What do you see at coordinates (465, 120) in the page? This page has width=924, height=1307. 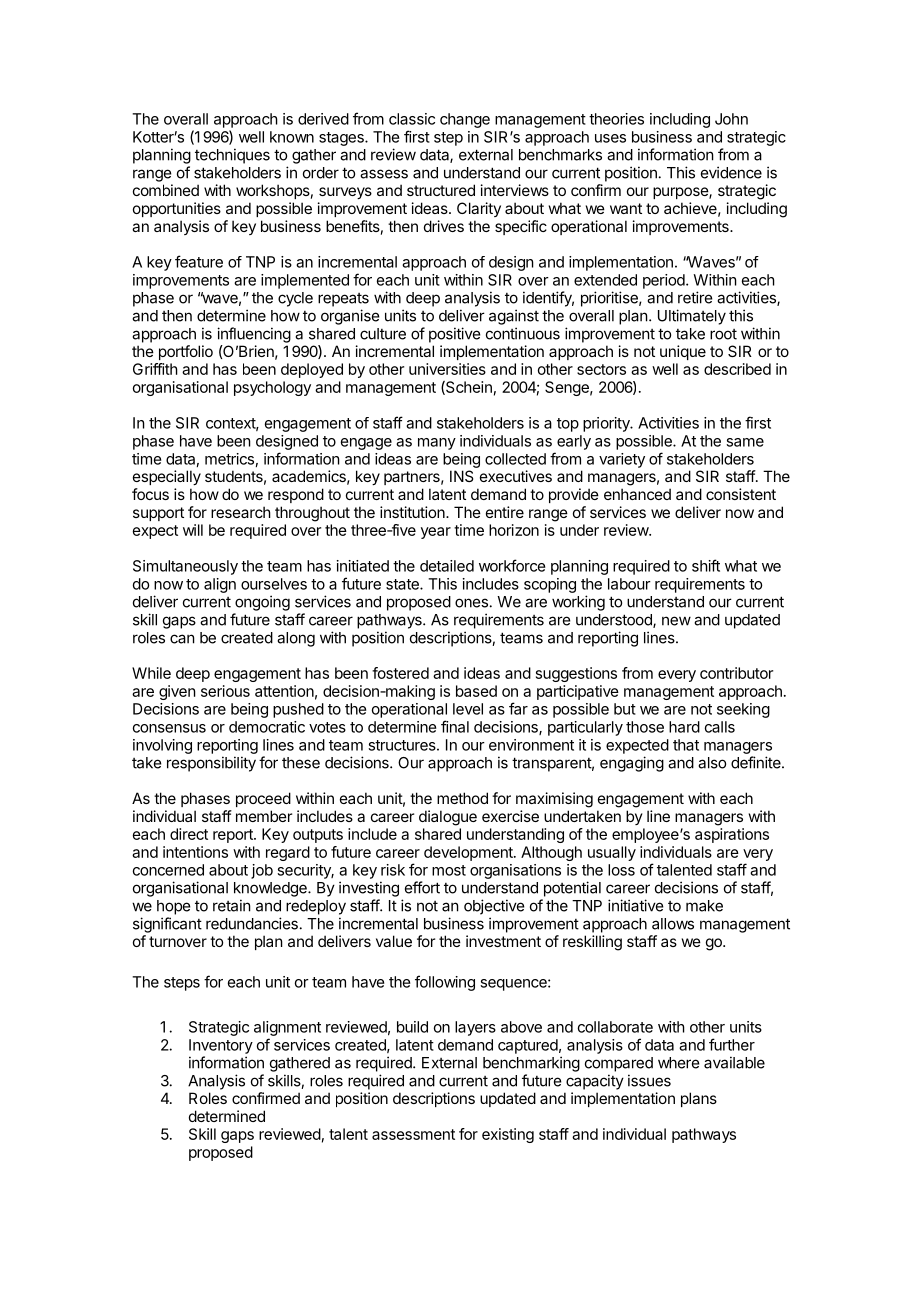 I see `change` at bounding box center [465, 120].
